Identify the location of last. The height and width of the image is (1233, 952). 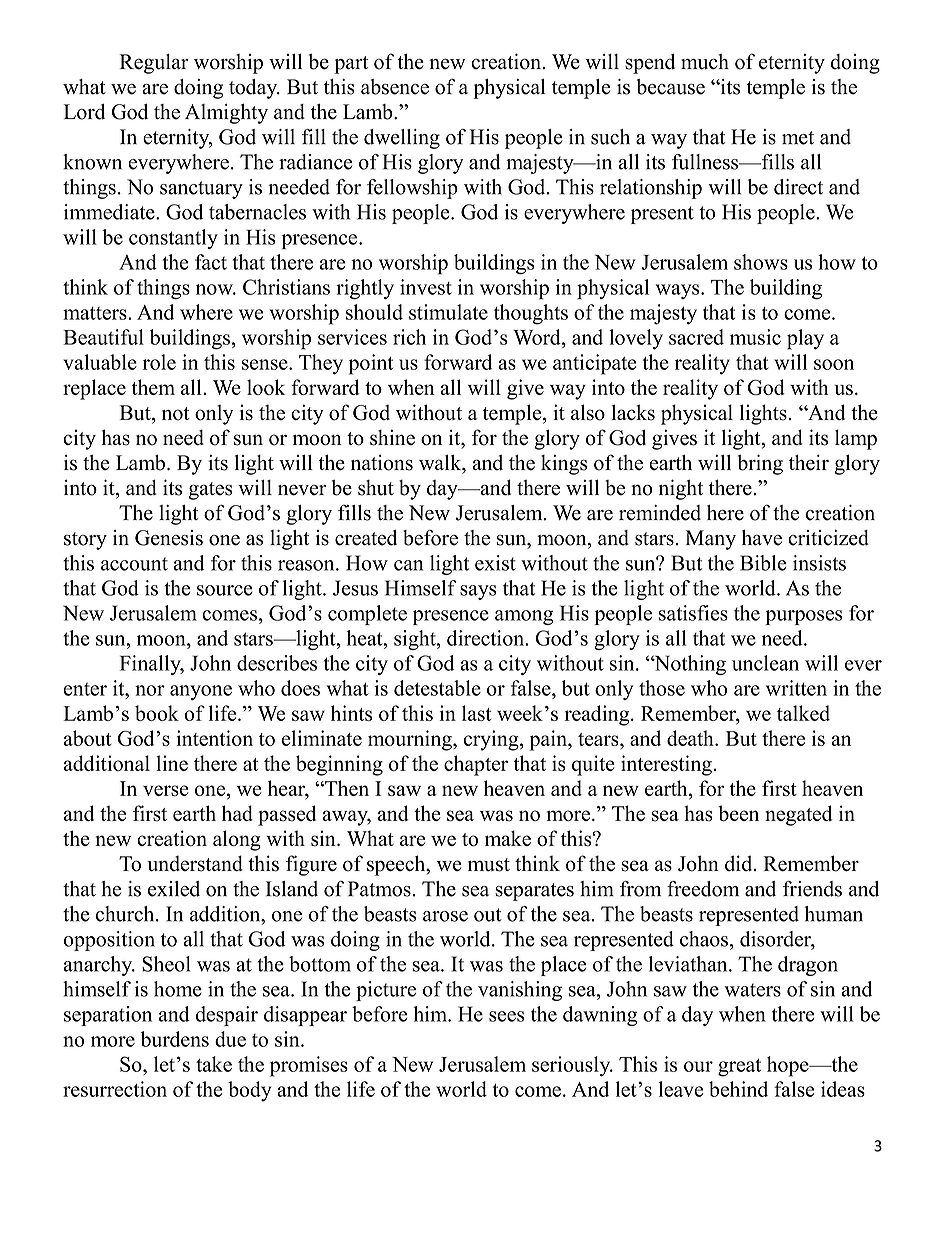
(477, 713).
